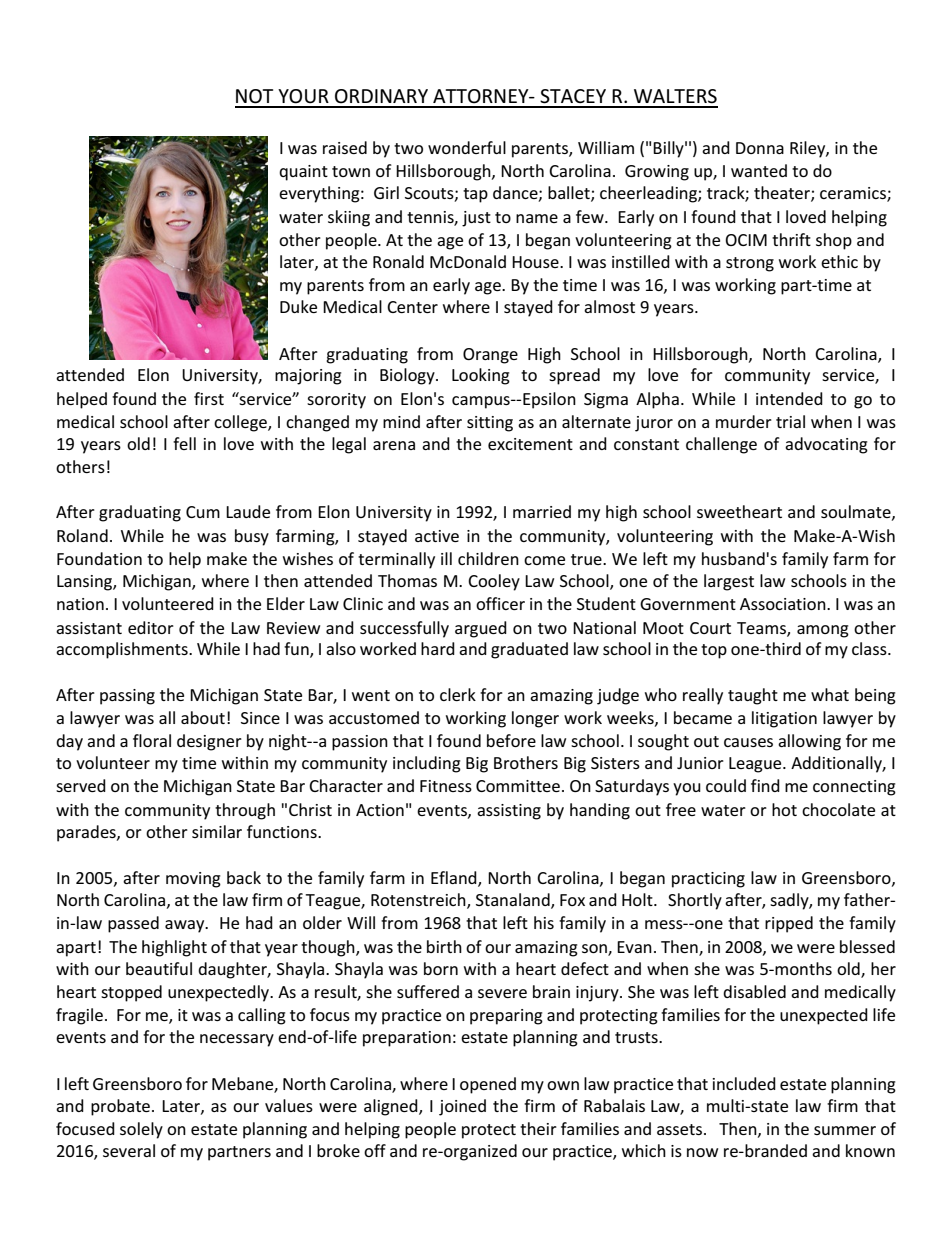 The image size is (952, 1233). I want to click on NOT, so click(254, 96).
